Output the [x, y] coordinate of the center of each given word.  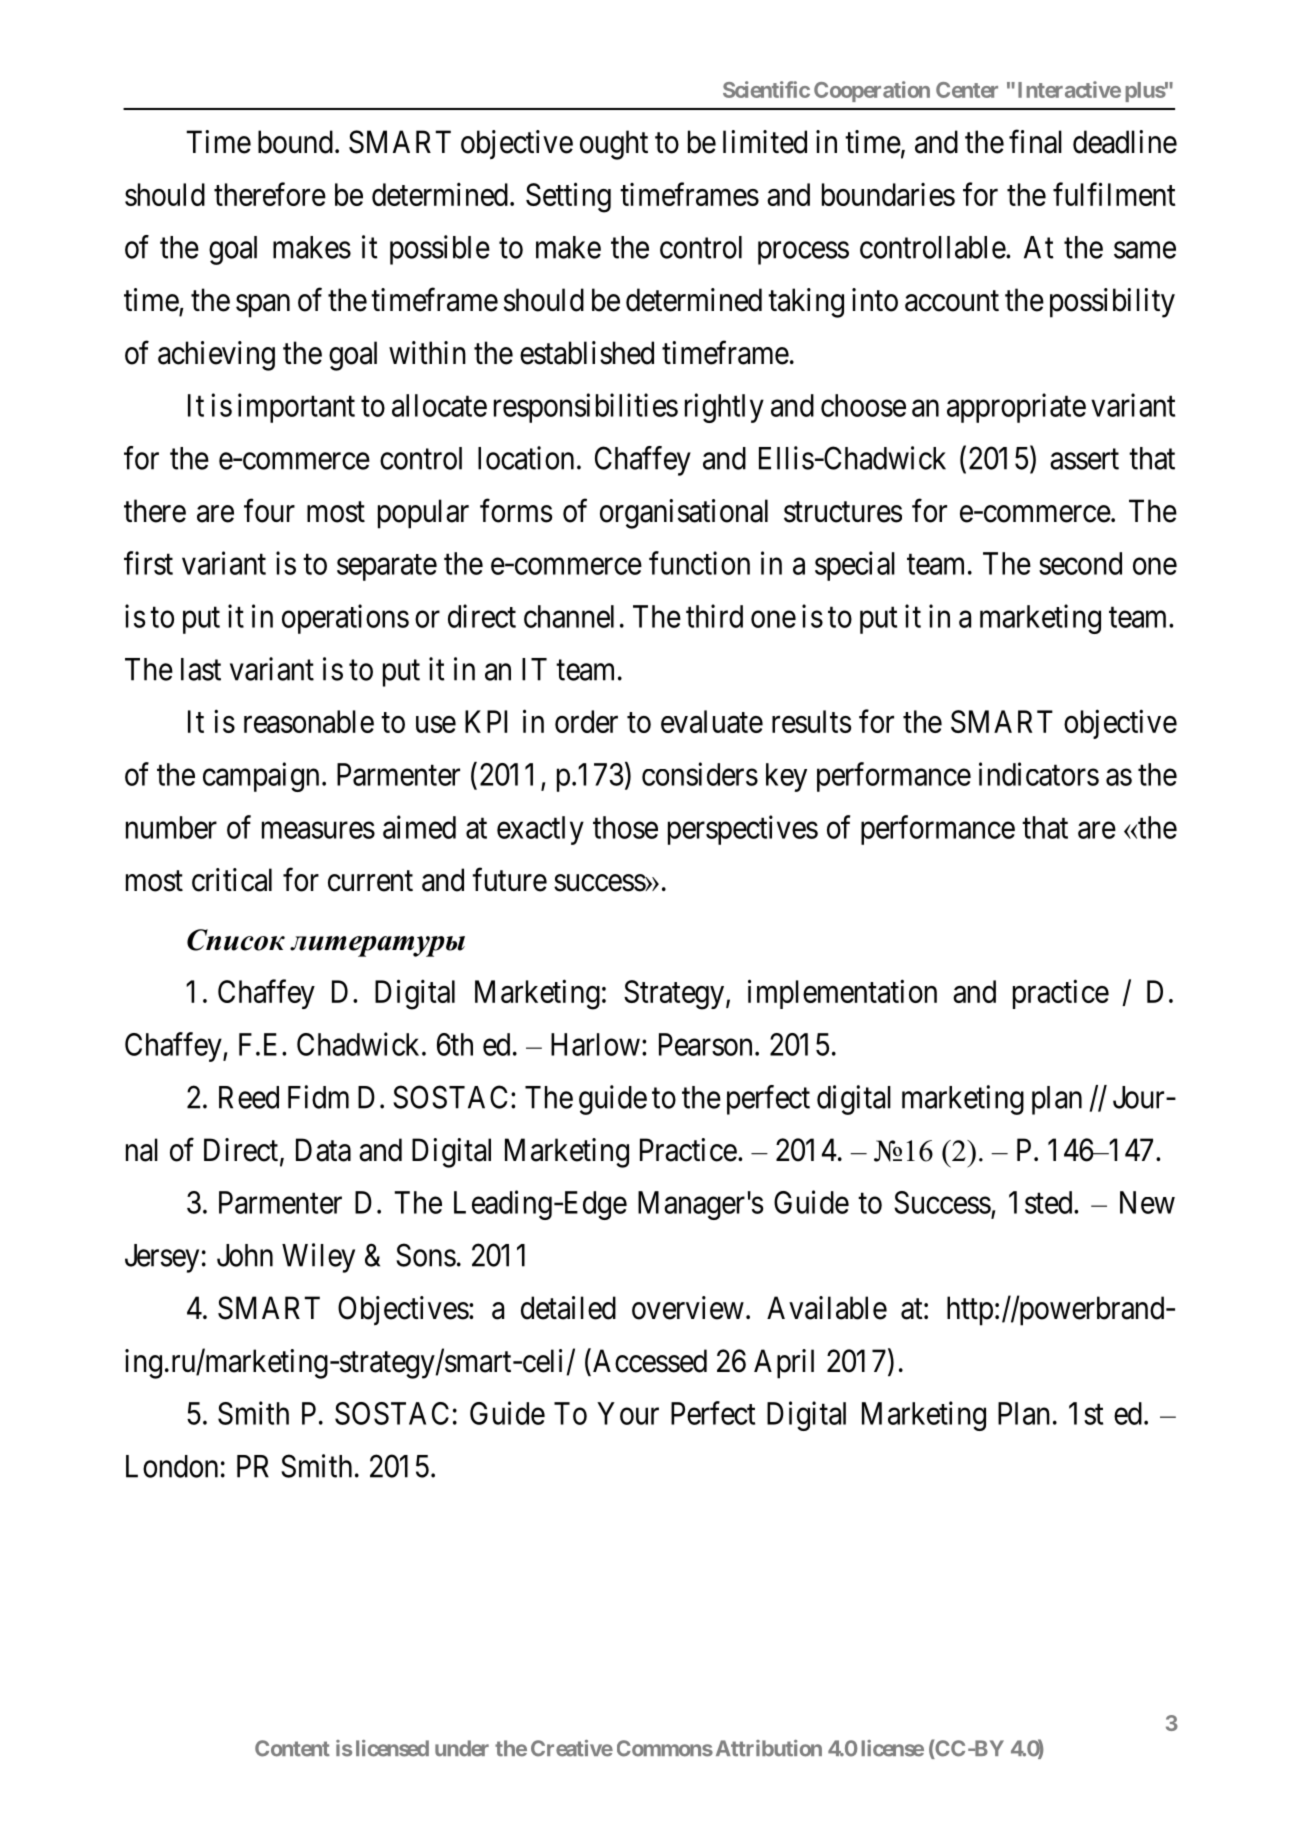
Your [628, 1413]
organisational [684, 514]
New [1147, 1202]
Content [292, 1748]
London [172, 1466]
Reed [249, 1097]
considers [700, 774]
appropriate [1016, 408]
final [1035, 142]
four [269, 510]
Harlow [595, 1044]
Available [827, 1308]
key [786, 777]
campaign [261, 777]
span [263, 306]
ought [614, 145]
